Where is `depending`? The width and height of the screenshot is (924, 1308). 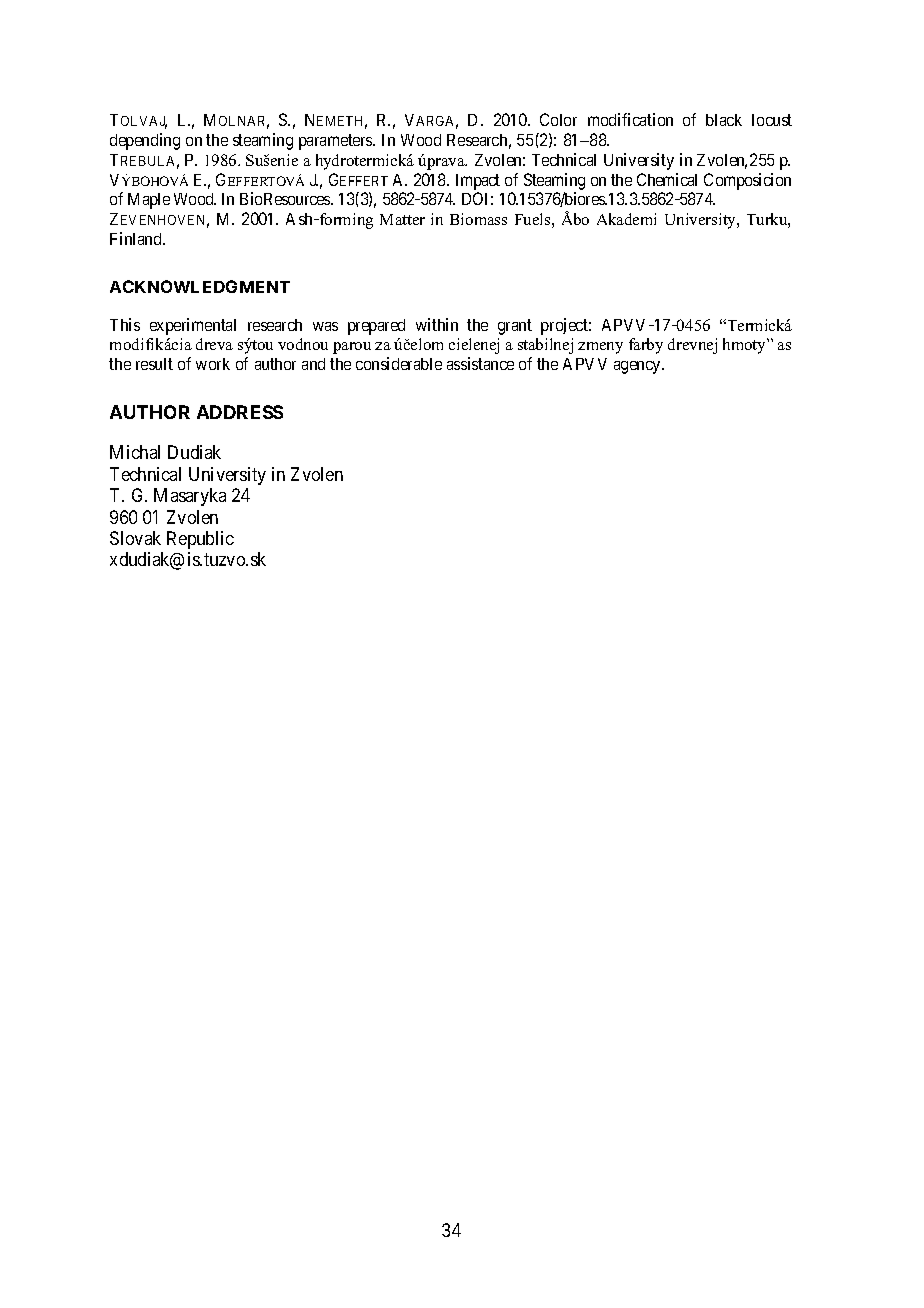
depending is located at coordinates (145, 141).
